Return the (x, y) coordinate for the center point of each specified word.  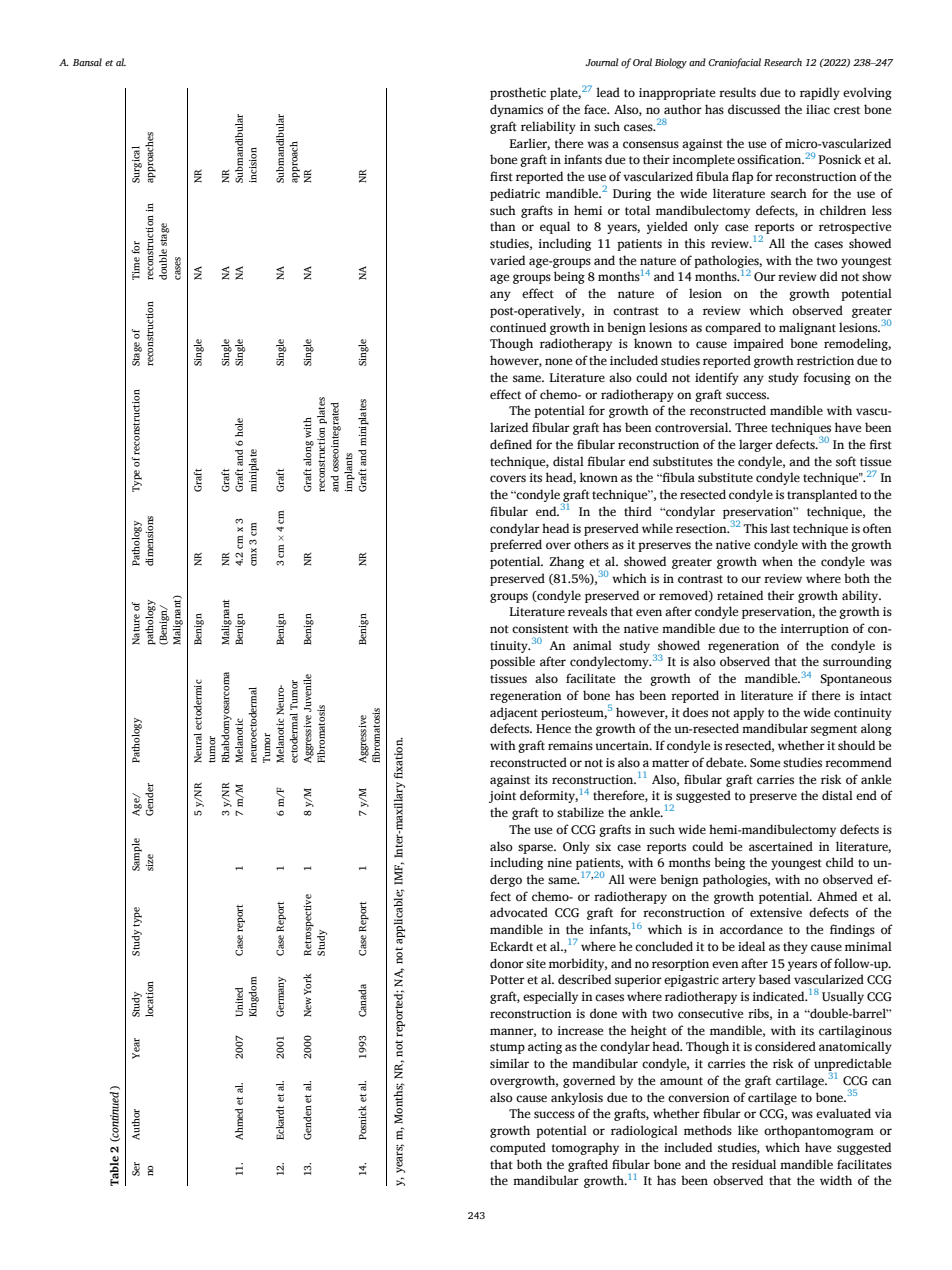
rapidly (820, 93)
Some (765, 763)
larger (756, 445)
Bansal (87, 62)
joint (502, 797)
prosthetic (518, 93)
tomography (585, 1148)
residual (754, 1164)
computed (518, 1148)
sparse (537, 849)
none (558, 362)
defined (511, 444)
